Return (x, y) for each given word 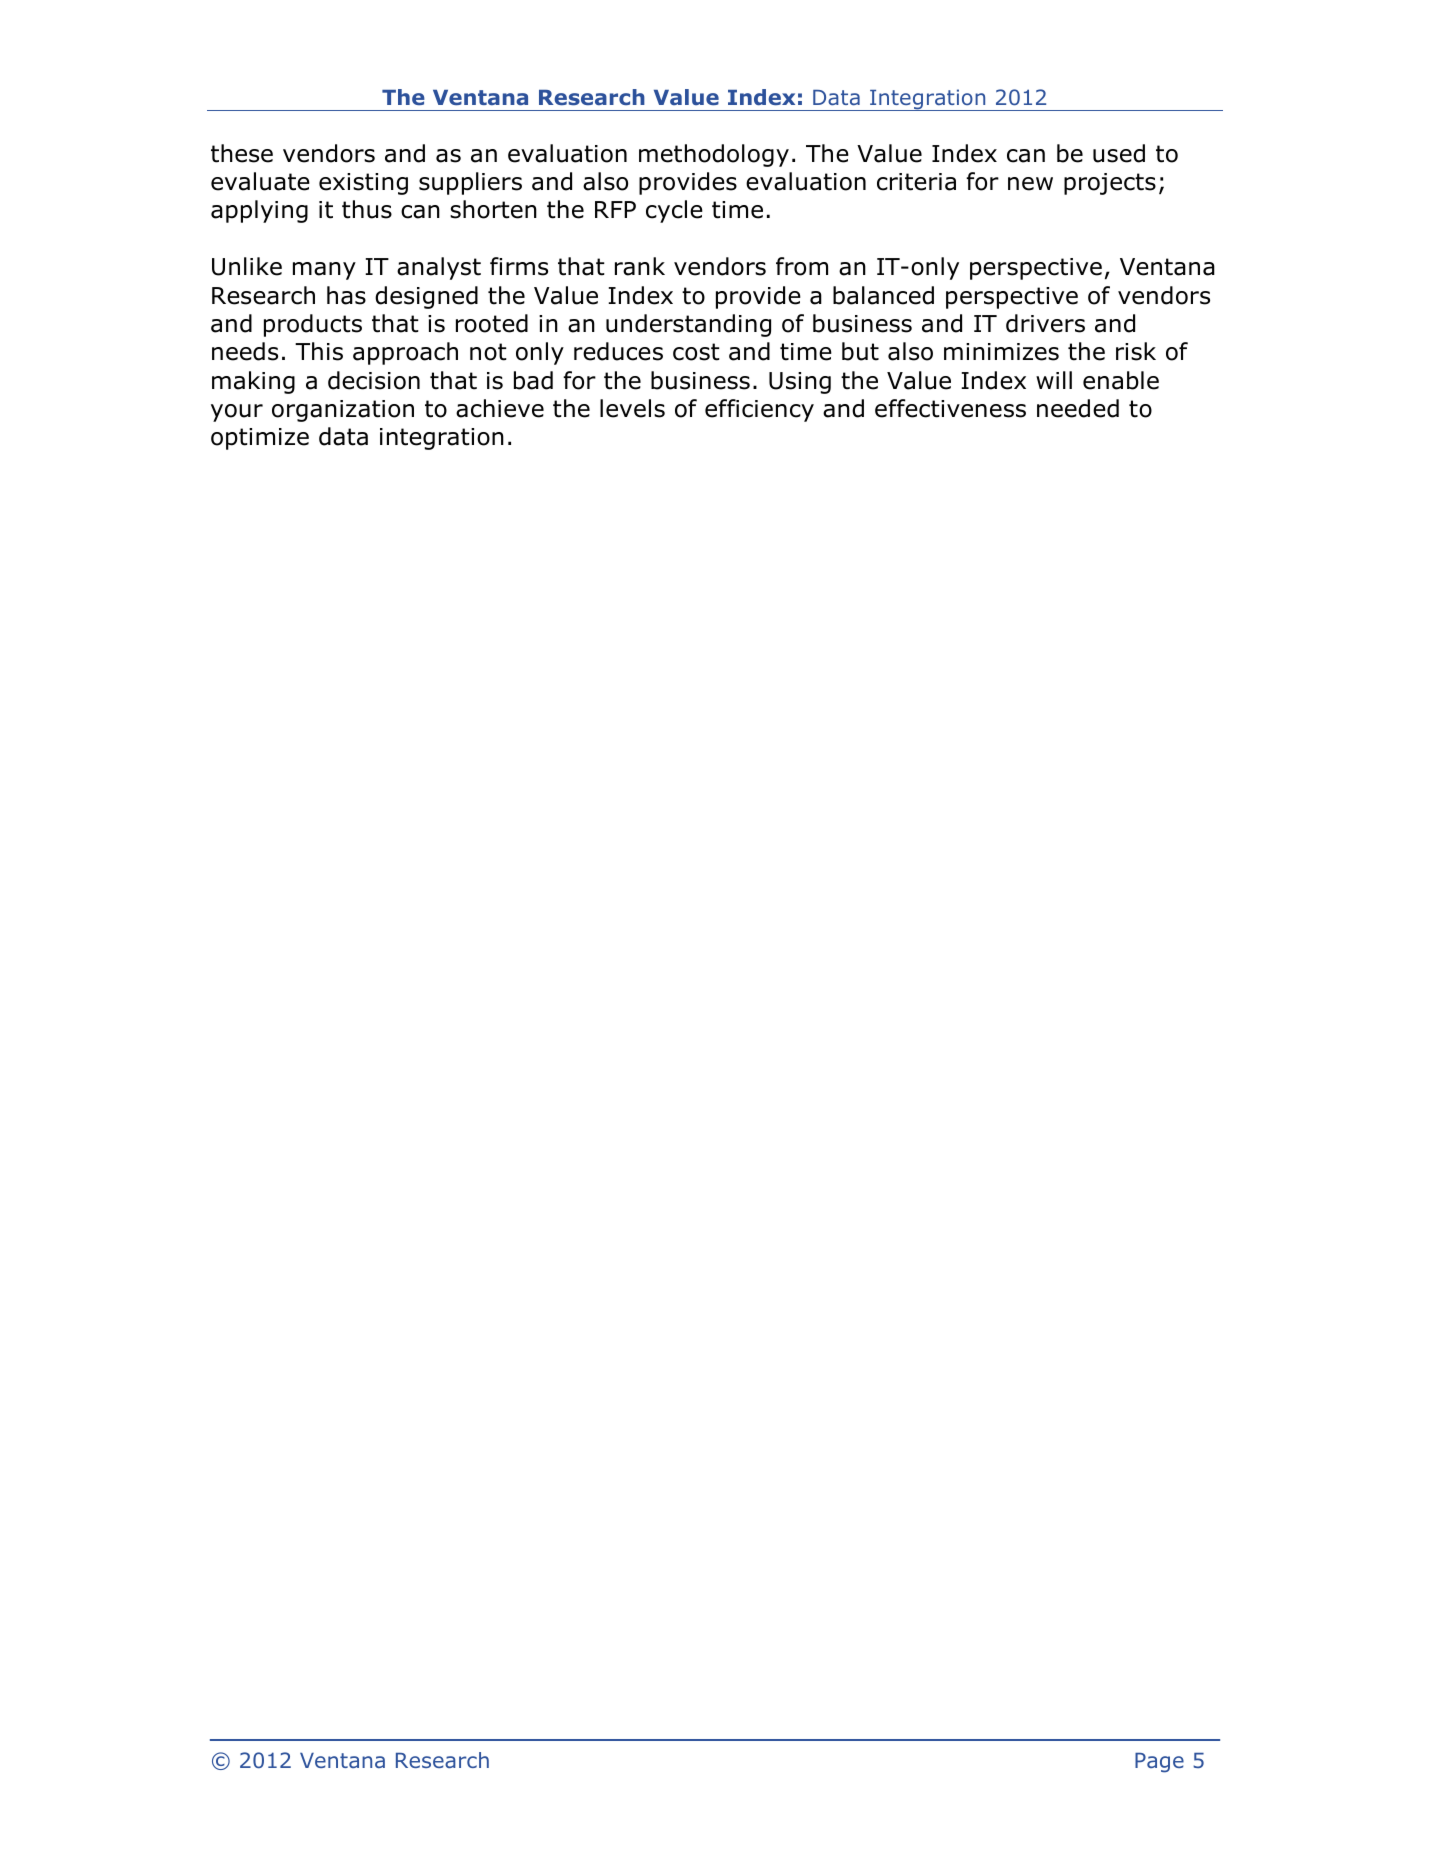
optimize (260, 439)
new (1030, 184)
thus (367, 209)
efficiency (759, 410)
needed (1078, 408)
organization (343, 411)
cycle (674, 211)
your (237, 413)
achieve (500, 408)
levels (632, 408)
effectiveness (950, 408)
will (1054, 380)
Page (1159, 1763)
